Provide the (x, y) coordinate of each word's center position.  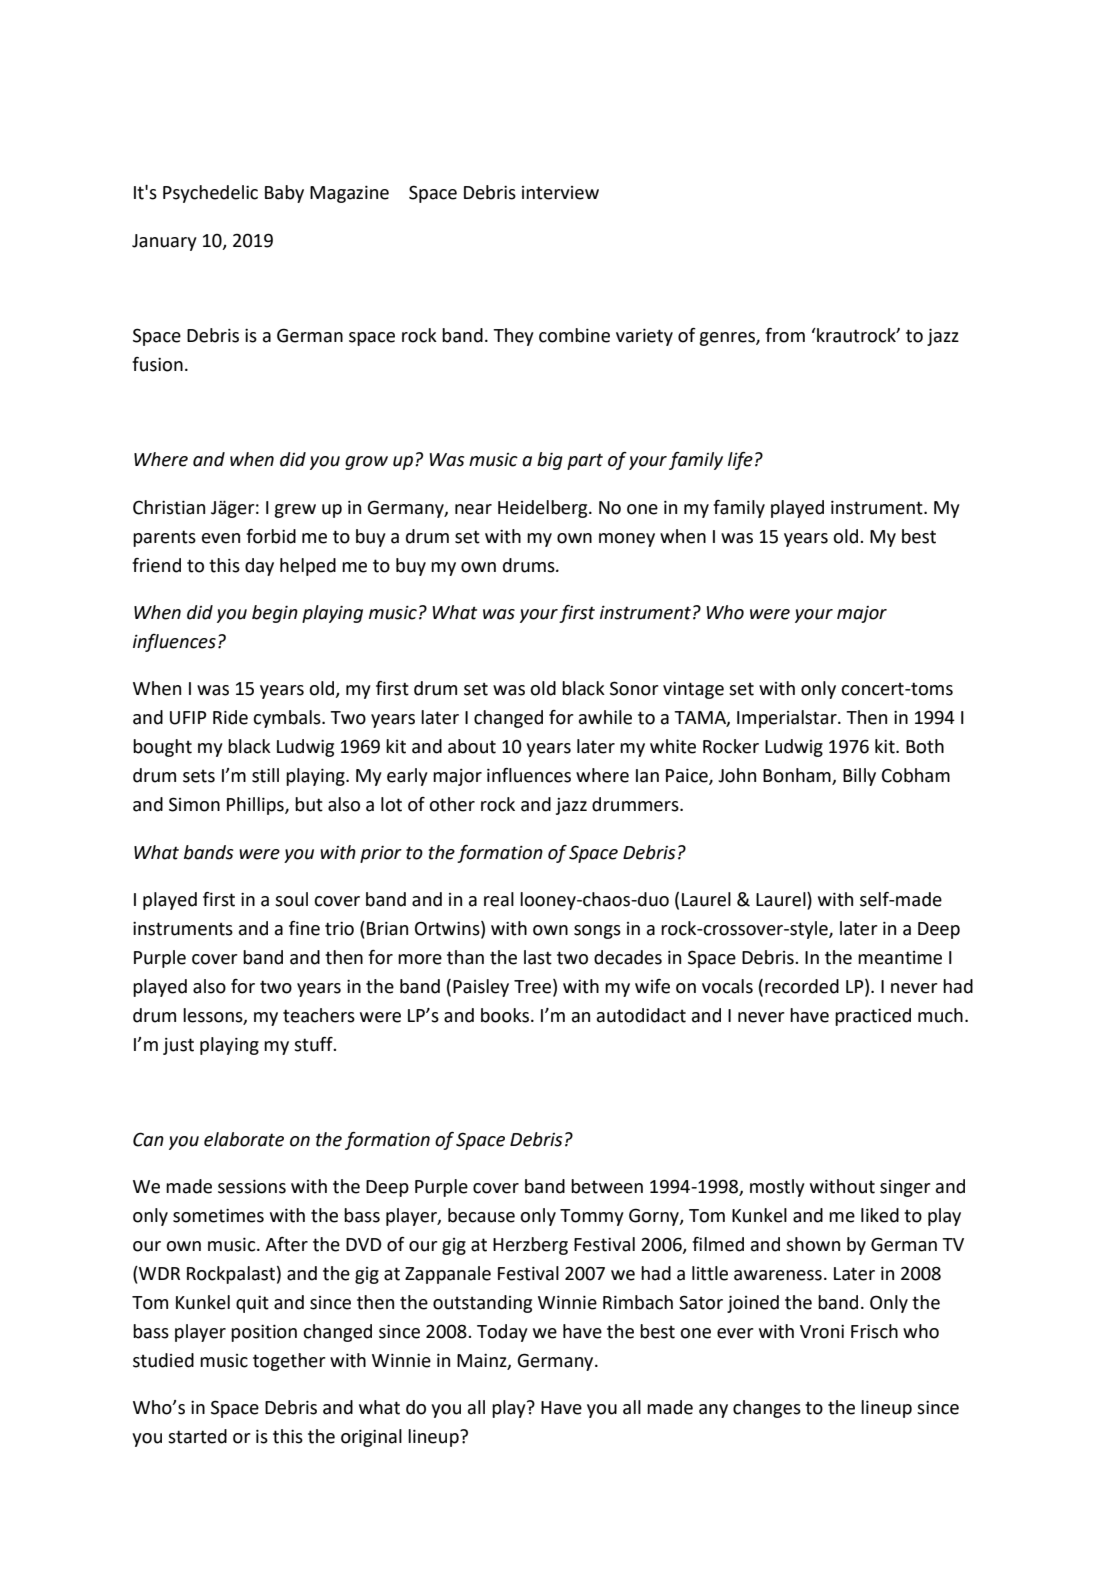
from (785, 335)
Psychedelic (210, 194)
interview (560, 193)
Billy (859, 777)
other (452, 804)
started (197, 1436)
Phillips (256, 806)
